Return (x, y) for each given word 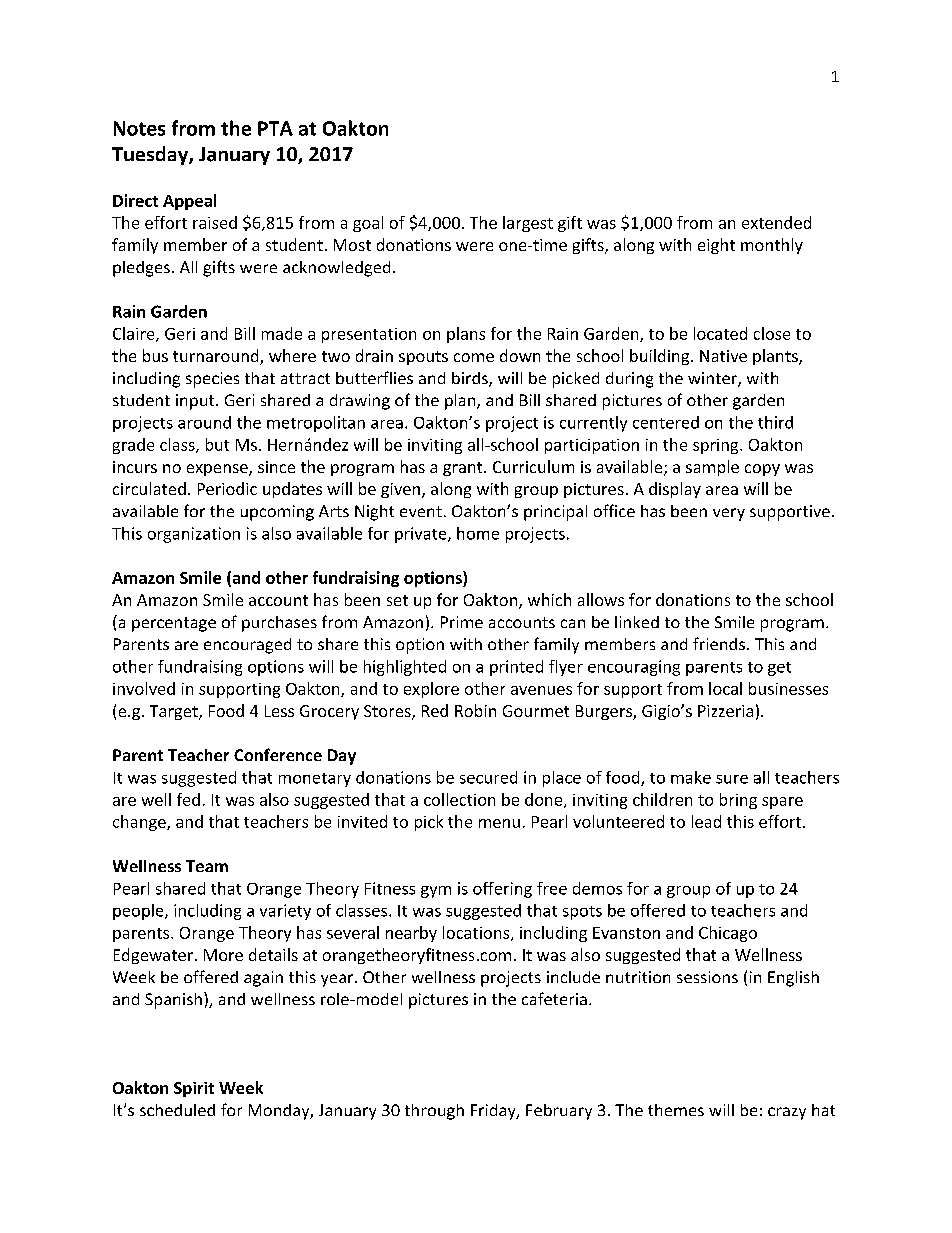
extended (776, 222)
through (434, 1112)
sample (712, 468)
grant (464, 469)
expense (218, 470)
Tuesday (151, 155)
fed (188, 799)
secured (488, 777)
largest (528, 224)
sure (732, 779)
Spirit (194, 1089)
